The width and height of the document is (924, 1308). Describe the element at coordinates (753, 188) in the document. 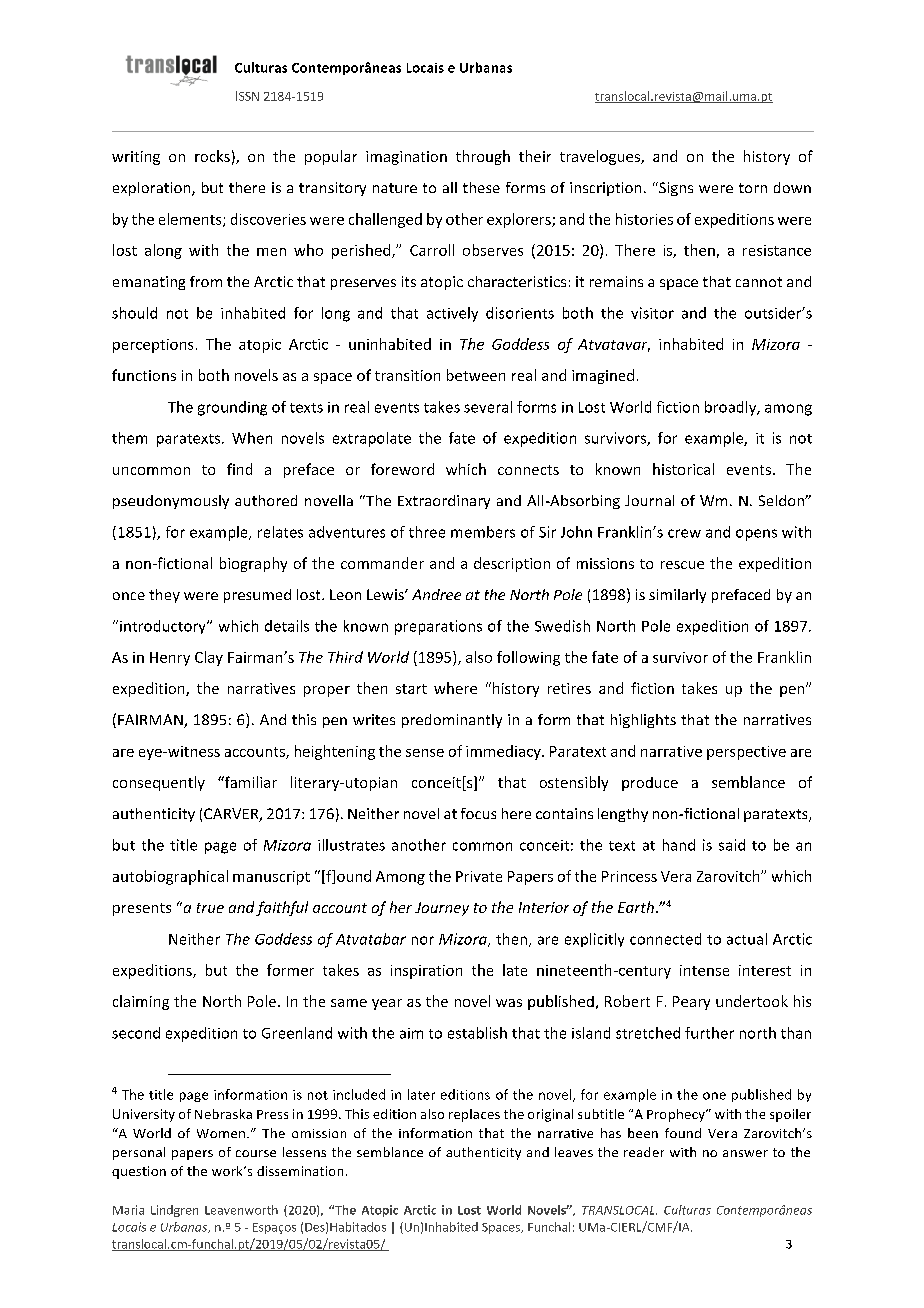

I see `torn` at that location.
